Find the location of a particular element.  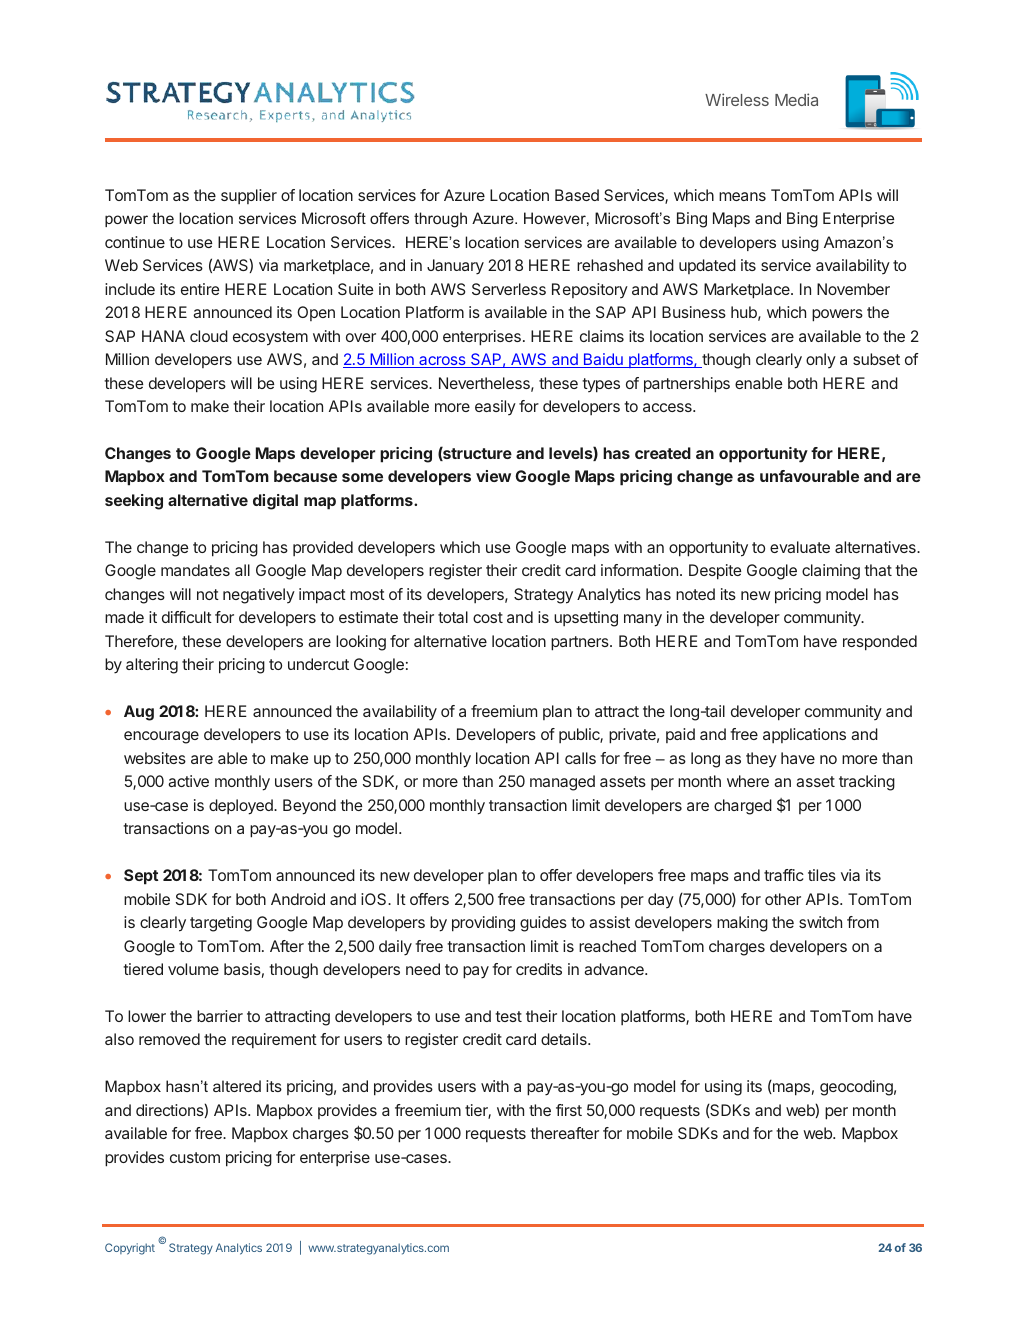

cost is located at coordinates (488, 617).
